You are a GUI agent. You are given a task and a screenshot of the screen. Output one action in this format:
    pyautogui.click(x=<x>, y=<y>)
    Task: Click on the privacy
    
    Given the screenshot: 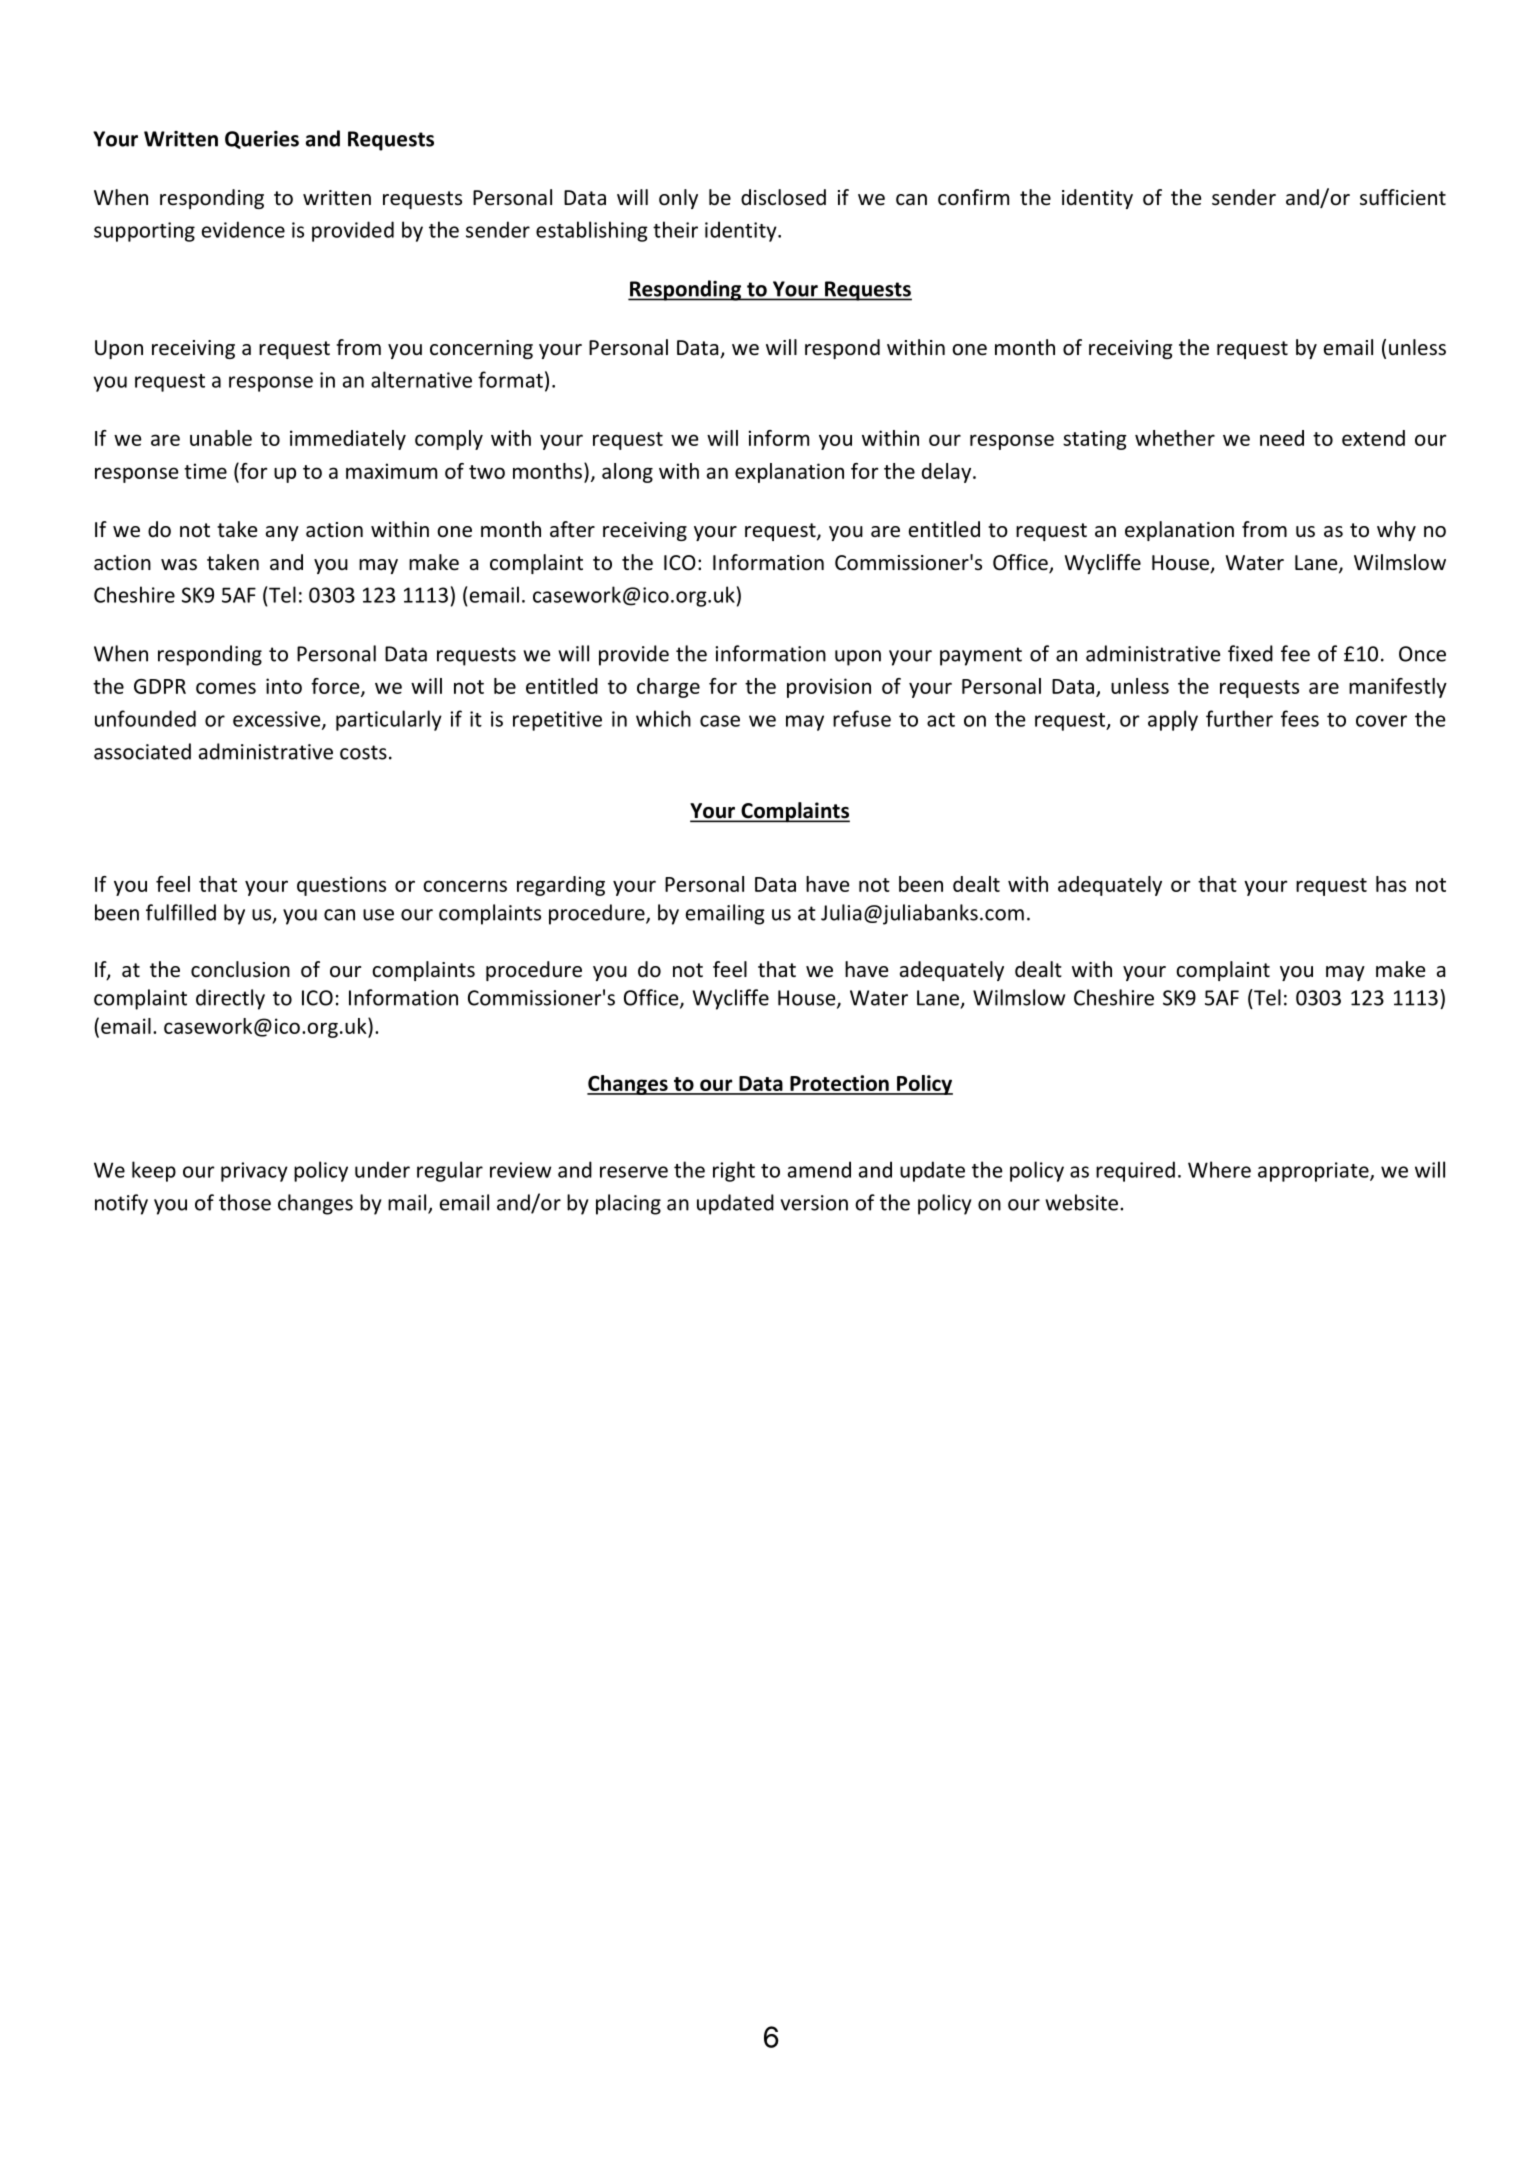 What is the action you would take?
    pyautogui.click(x=254, y=1172)
